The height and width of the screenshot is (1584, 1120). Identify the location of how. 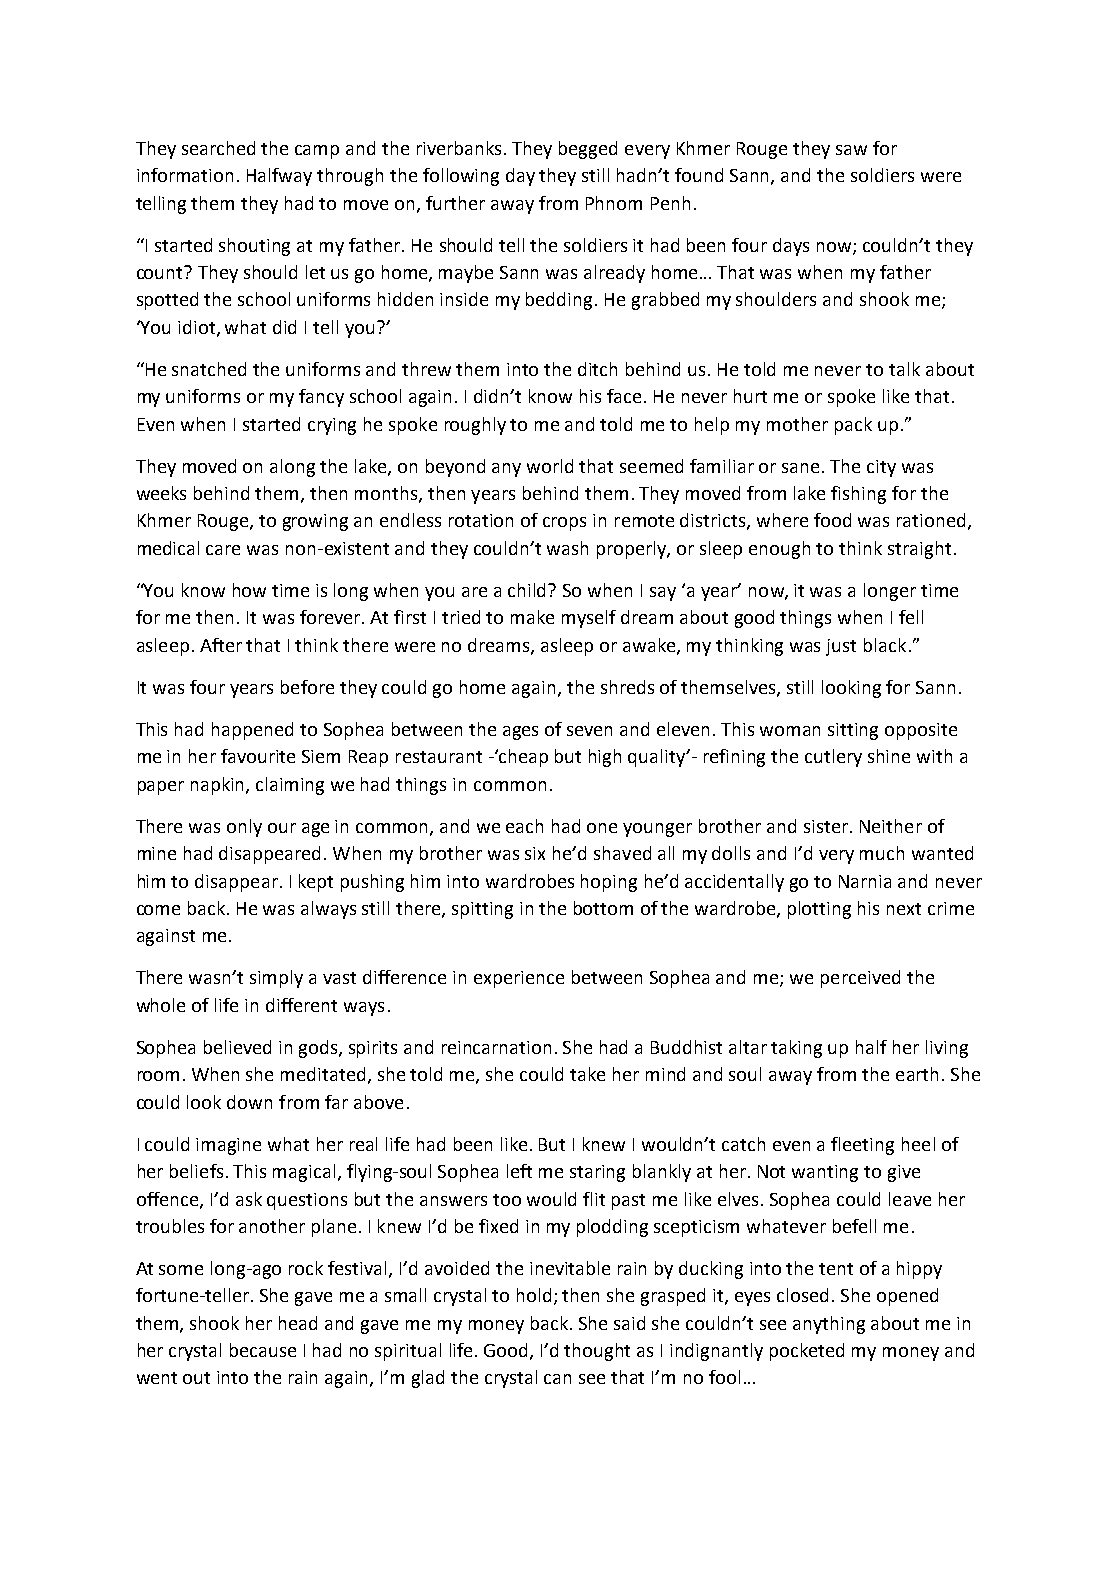
(249, 590).
